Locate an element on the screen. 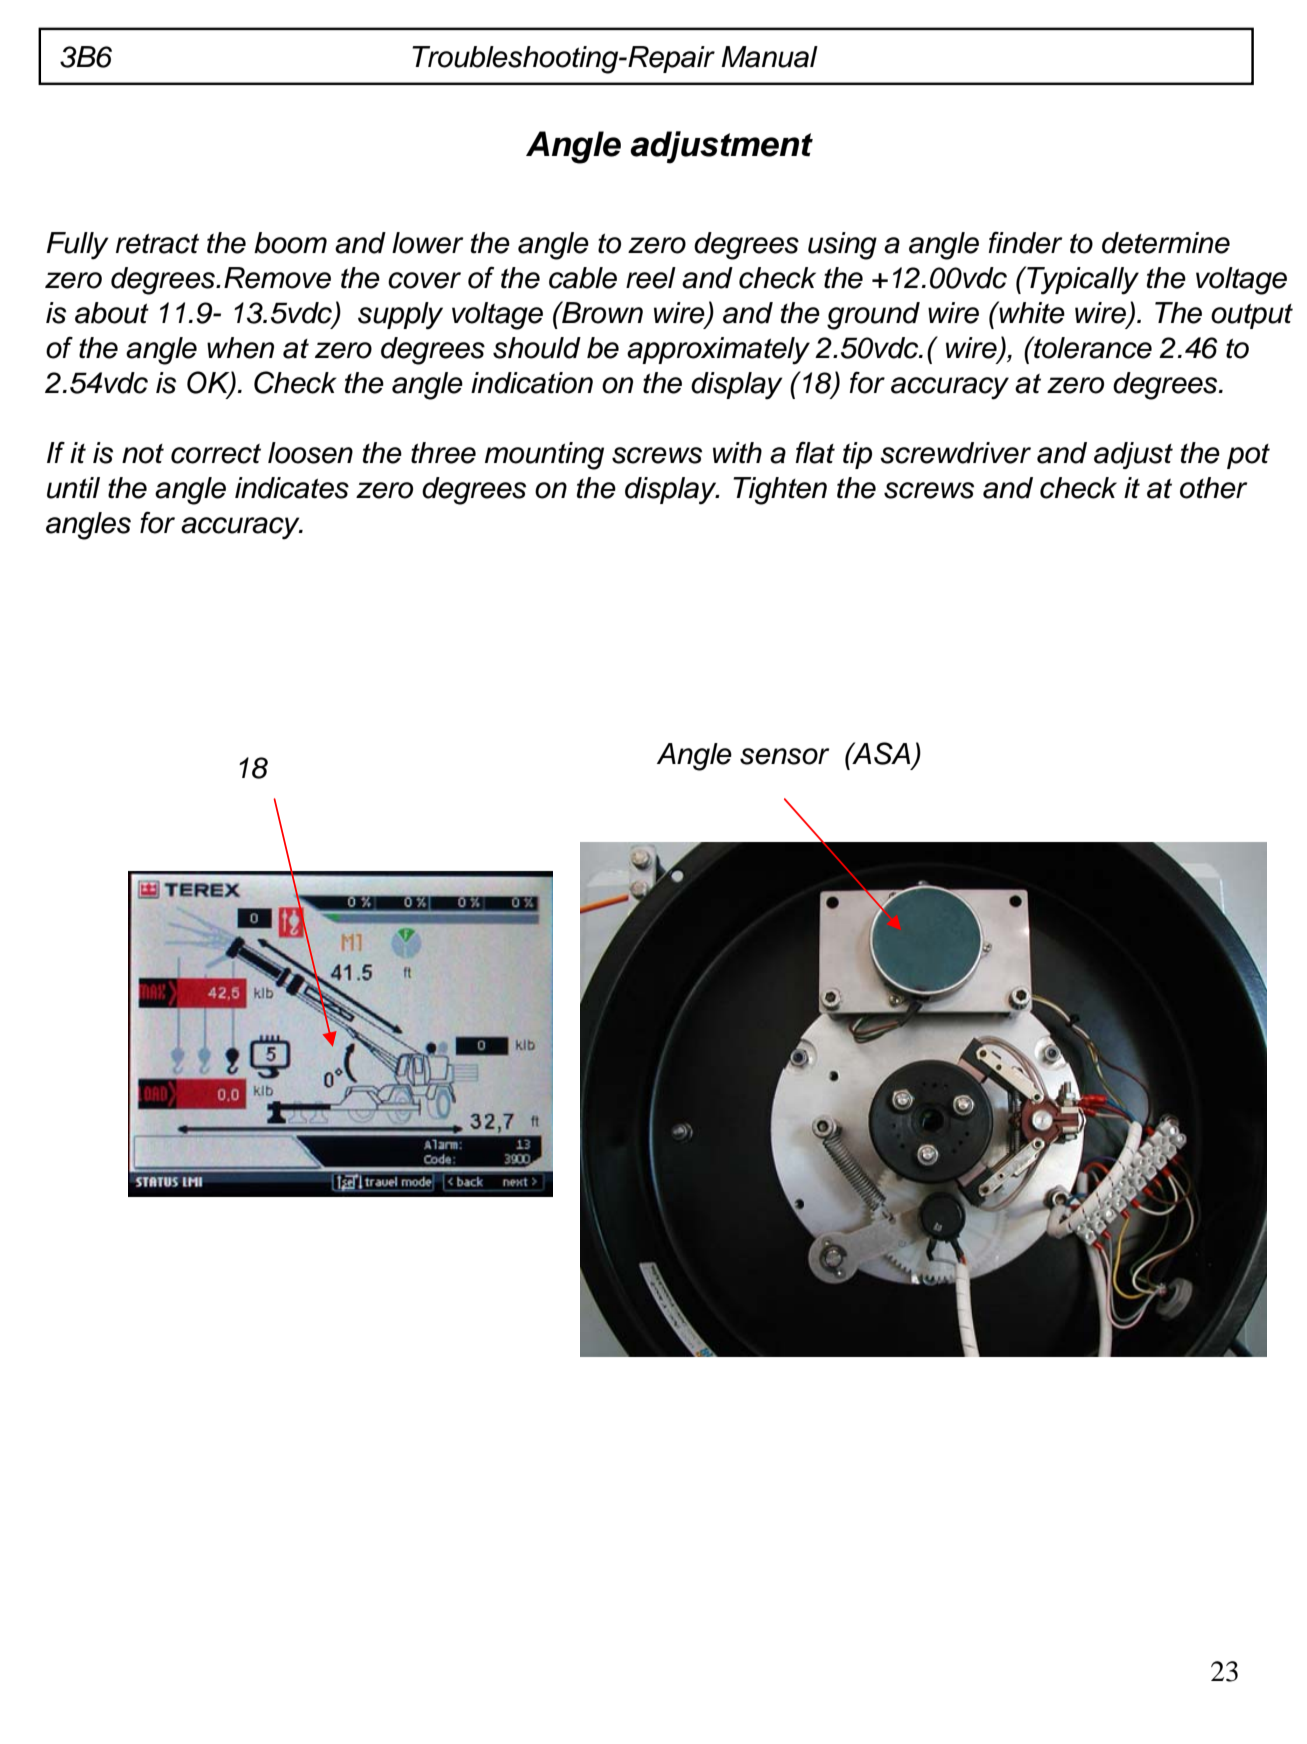 This screenshot has width=1307, height=1744. sensor is located at coordinates (785, 756).
